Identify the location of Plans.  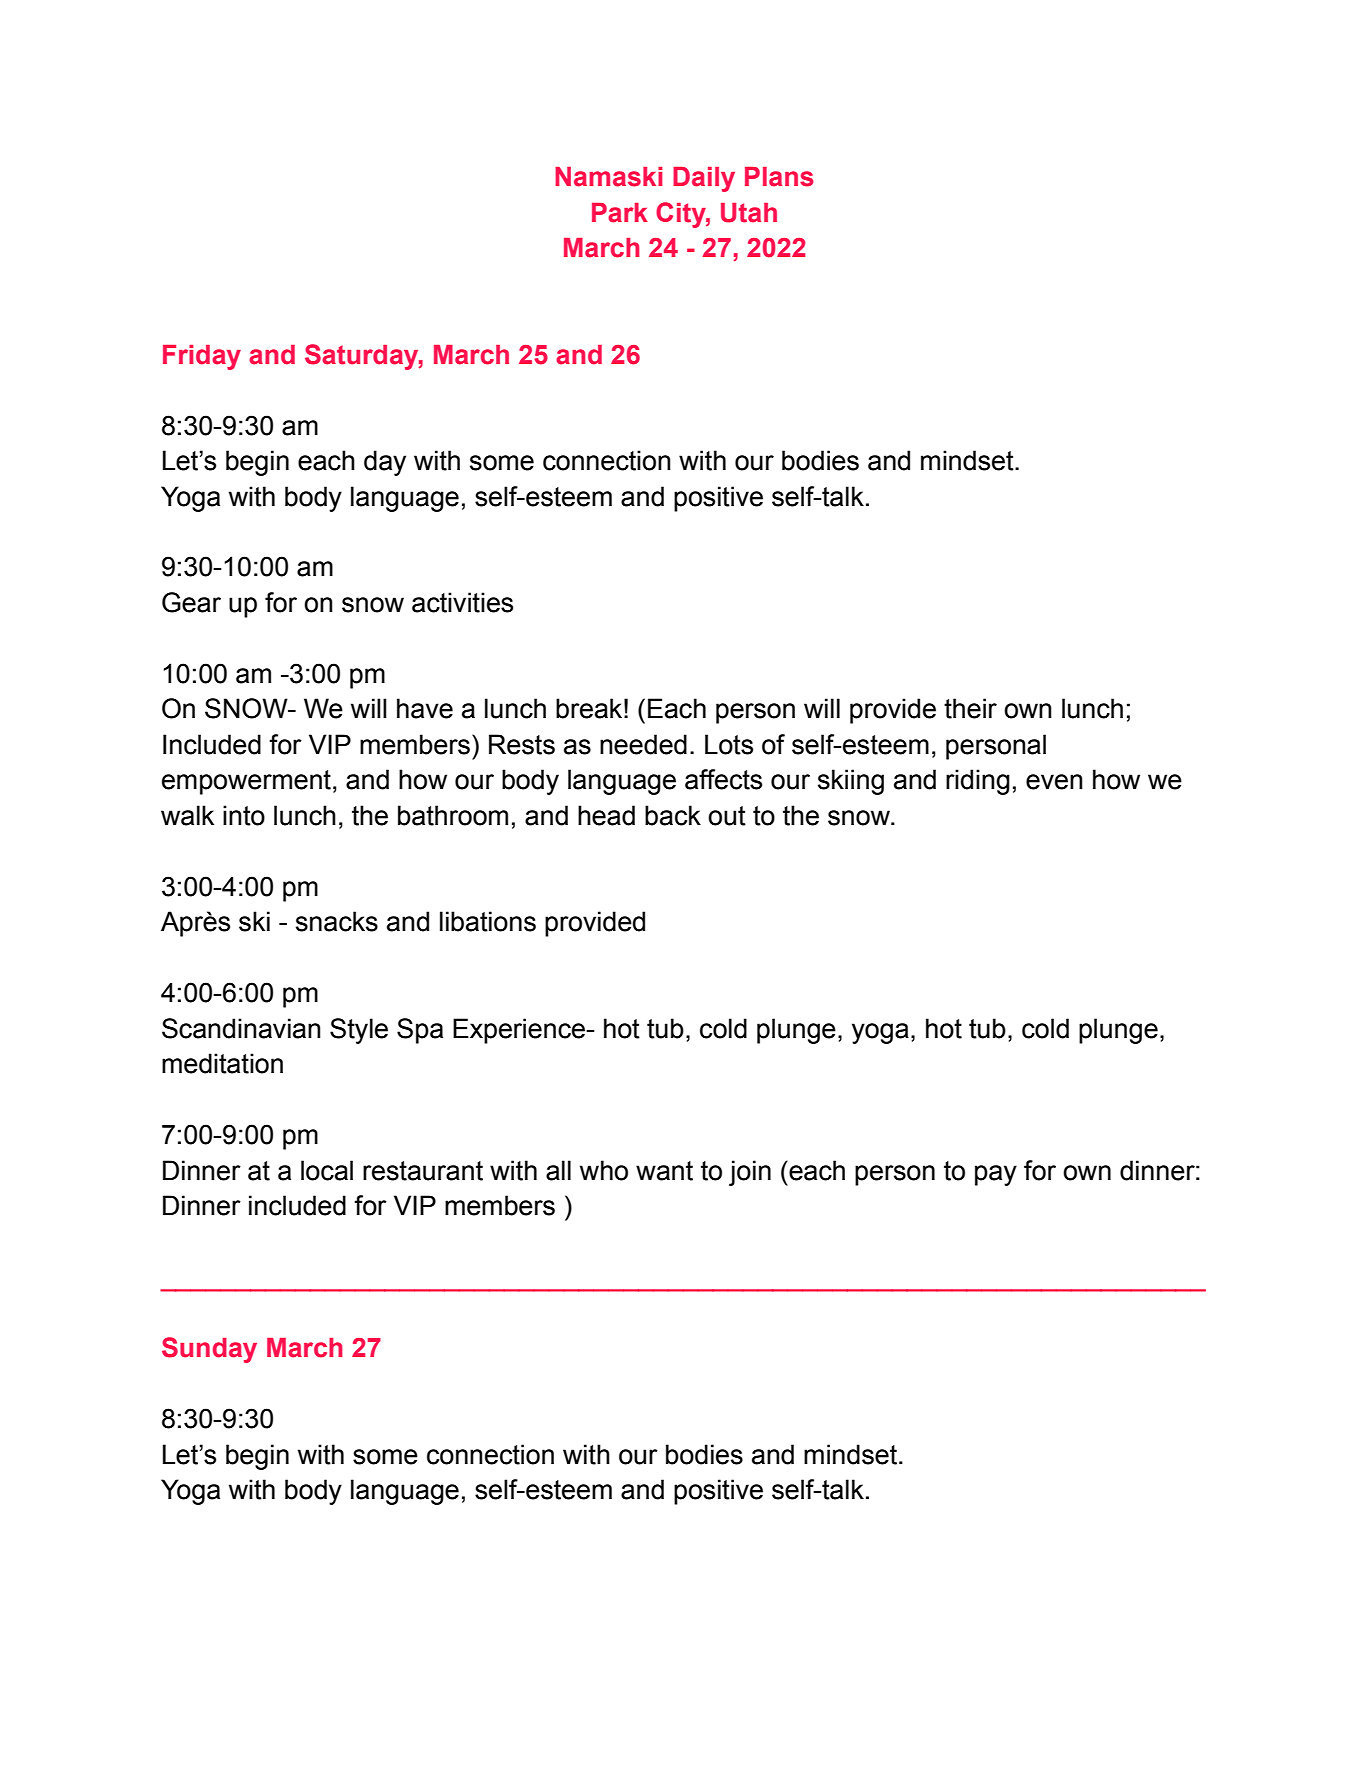
(779, 177).
